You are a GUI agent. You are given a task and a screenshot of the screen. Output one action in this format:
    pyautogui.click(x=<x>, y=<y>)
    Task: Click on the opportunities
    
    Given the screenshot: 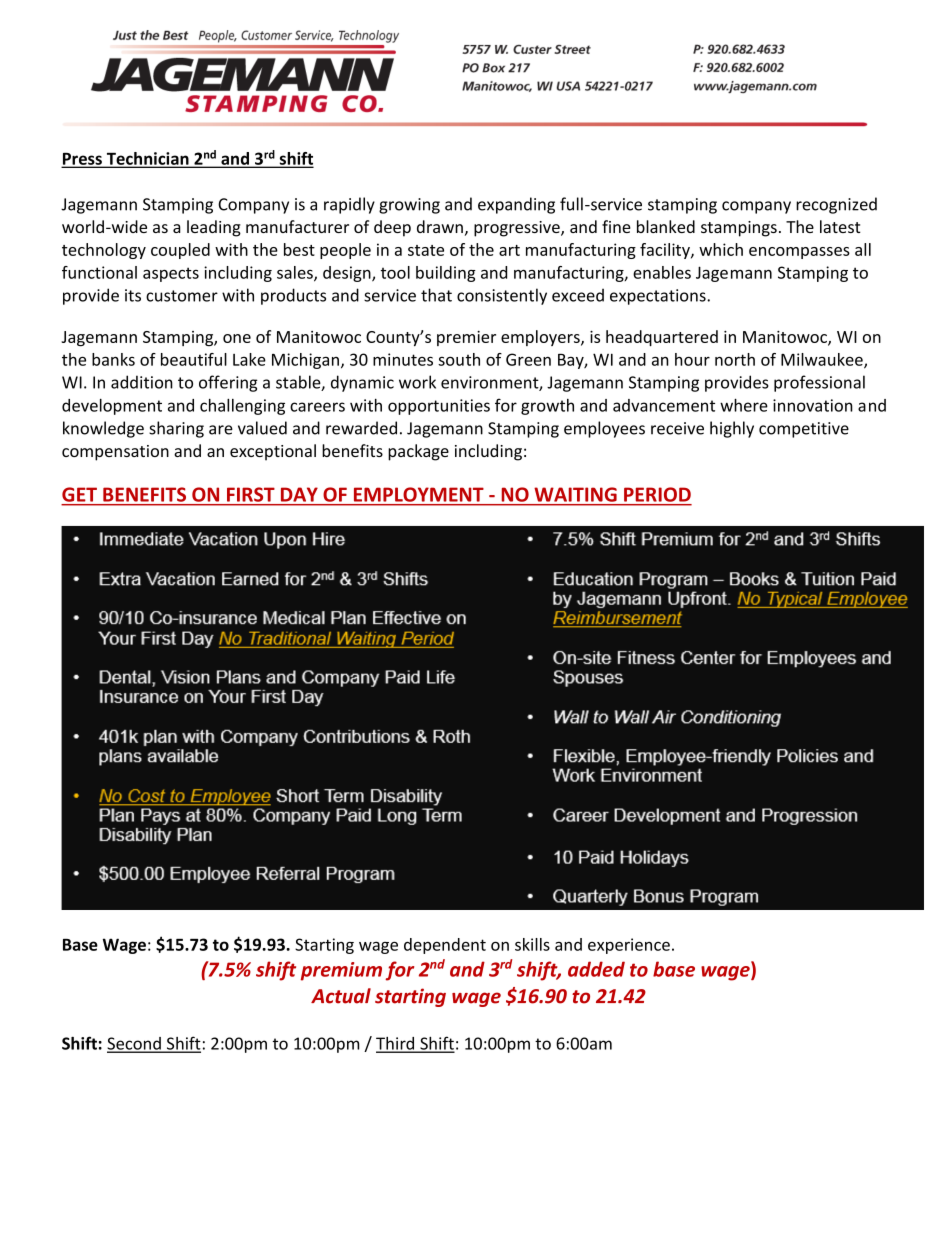 What is the action you would take?
    pyautogui.click(x=439, y=407)
